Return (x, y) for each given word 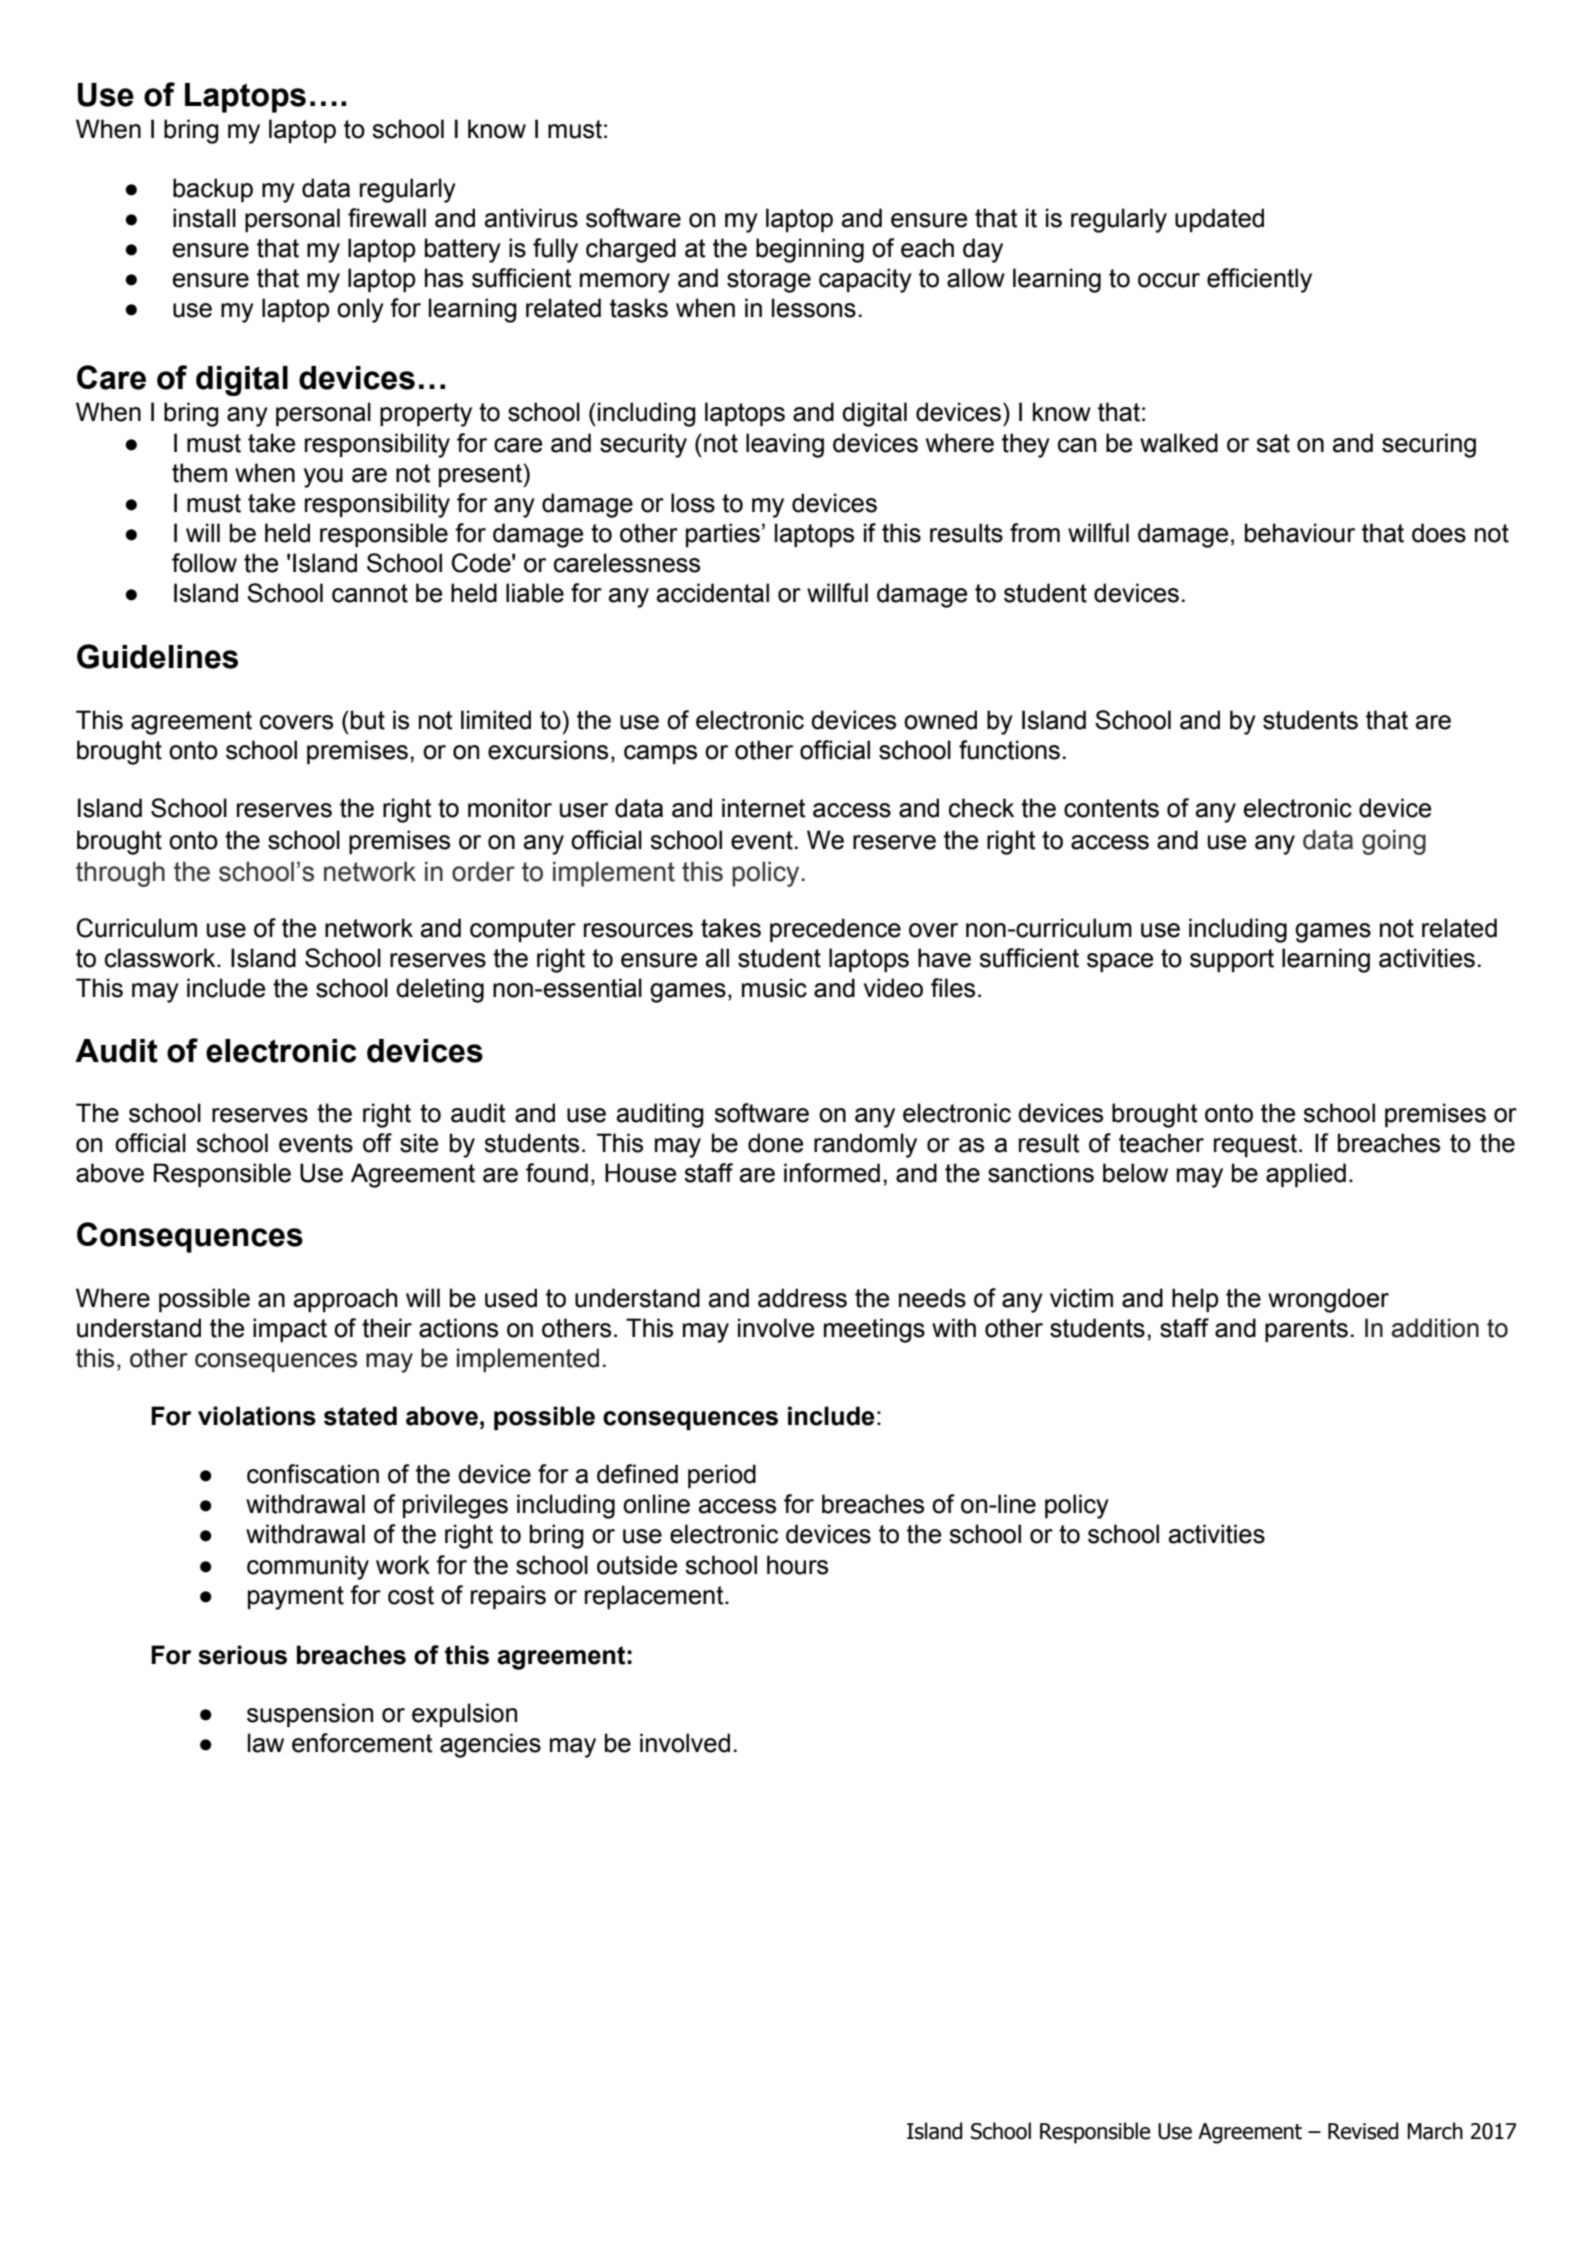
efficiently (1259, 280)
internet (764, 808)
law (266, 1743)
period (722, 1476)
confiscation (313, 1474)
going (1394, 842)
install (204, 218)
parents (1306, 1330)
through (120, 874)
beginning (810, 250)
